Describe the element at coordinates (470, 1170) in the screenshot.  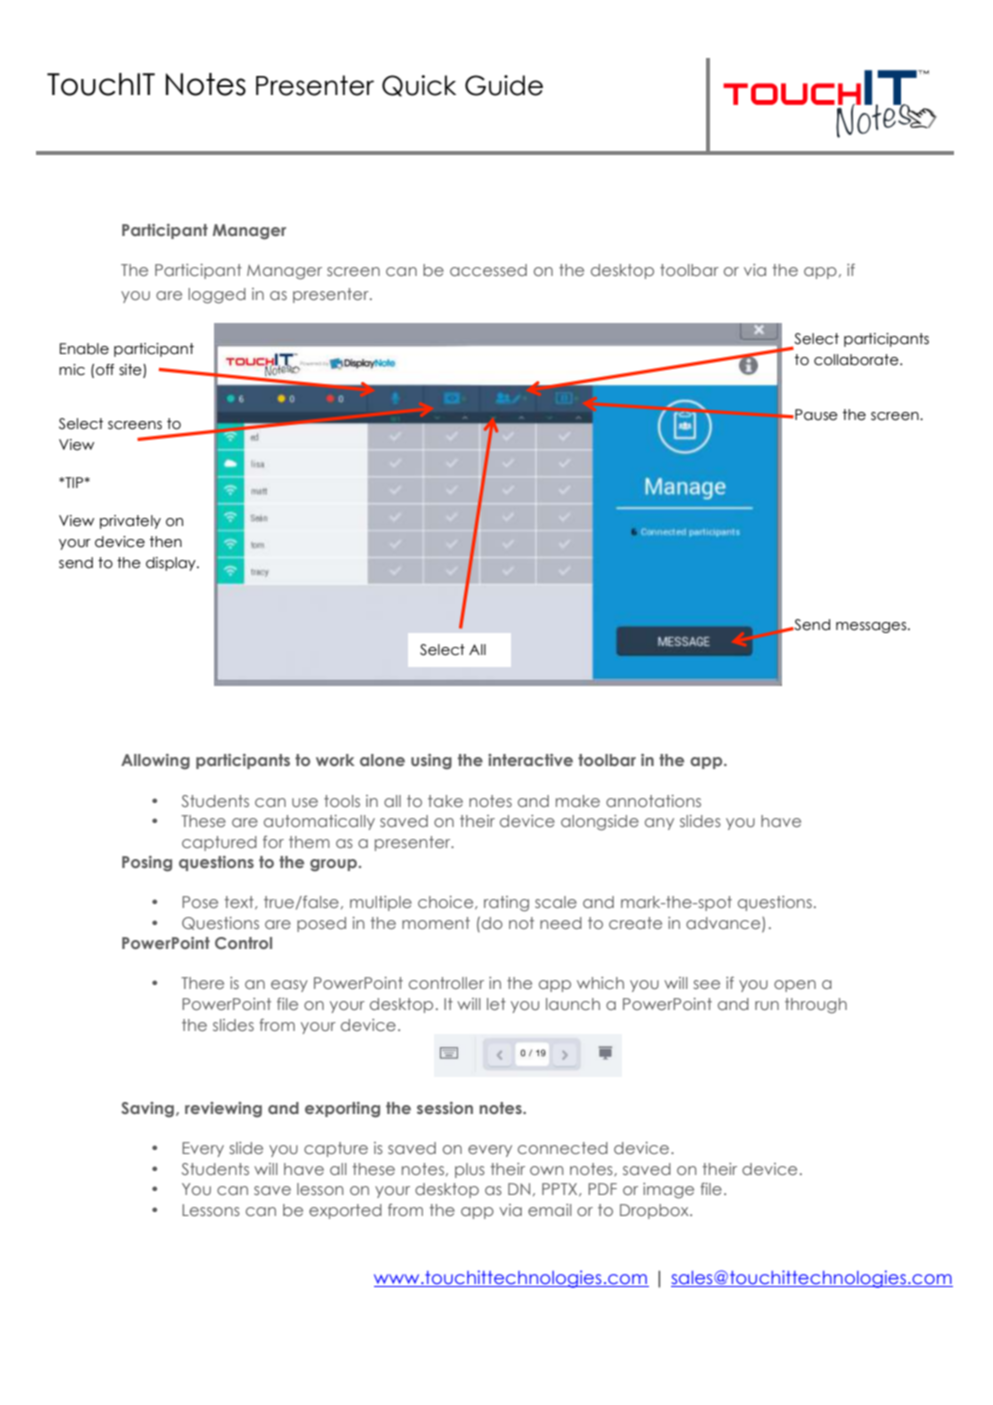
I see `plus` at that location.
